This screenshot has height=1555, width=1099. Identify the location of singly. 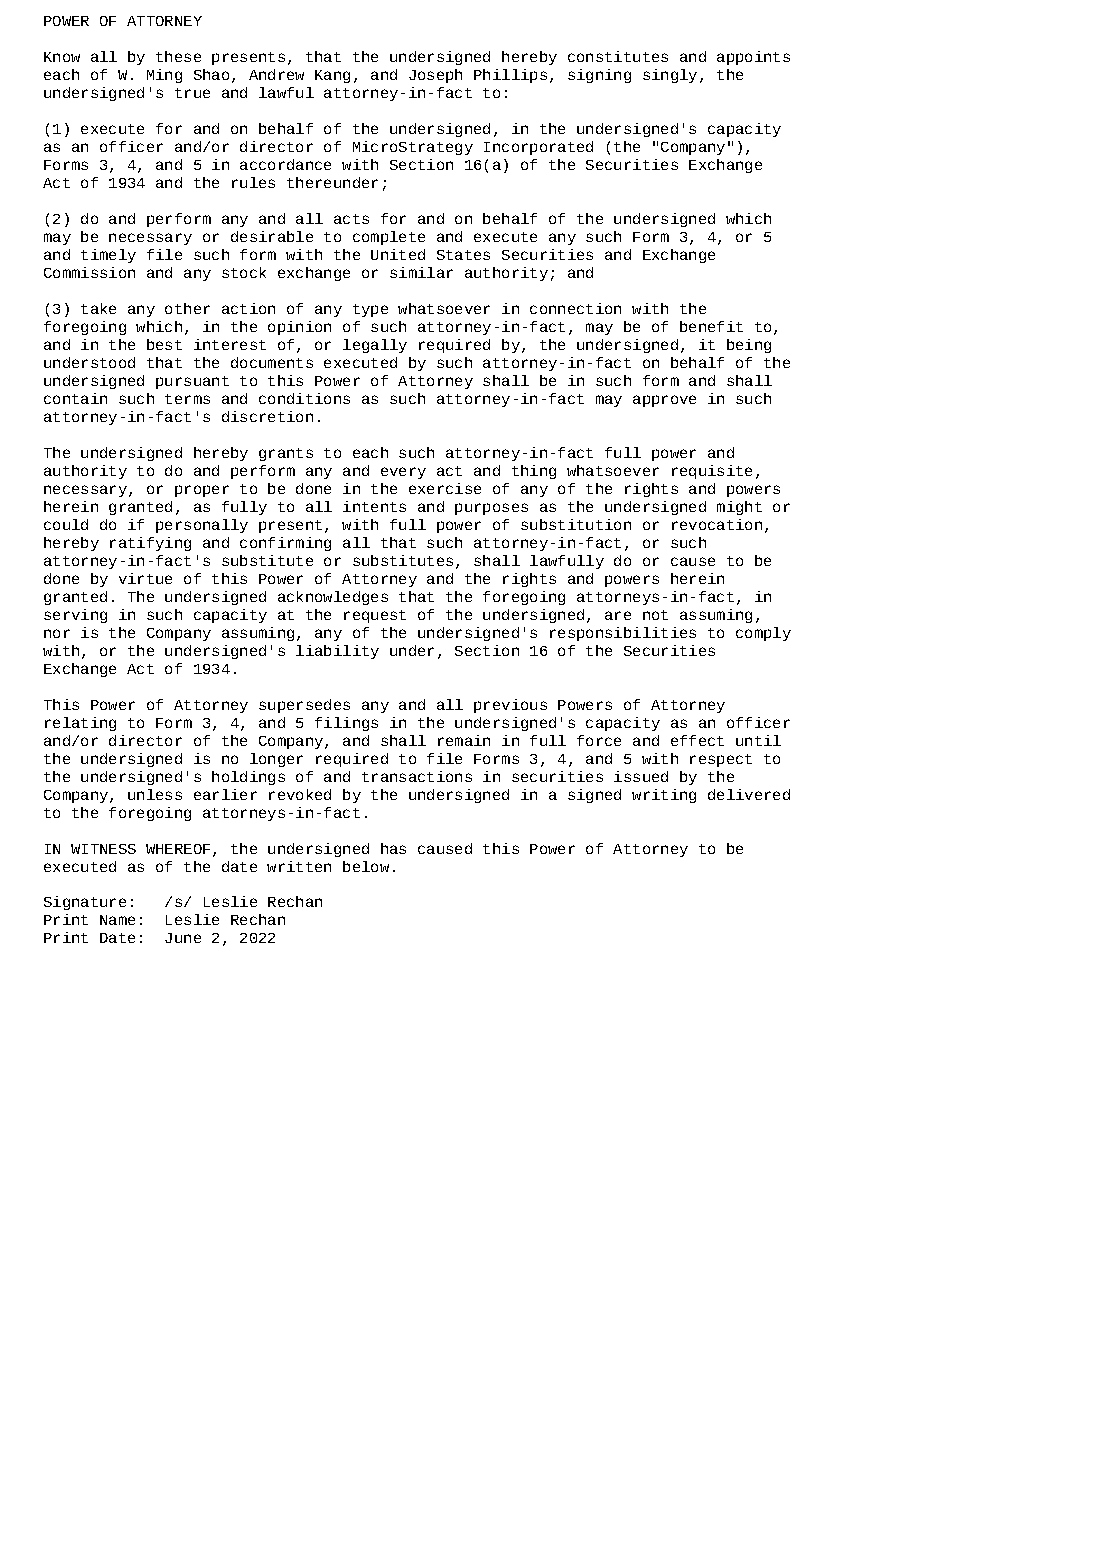
(670, 76).
